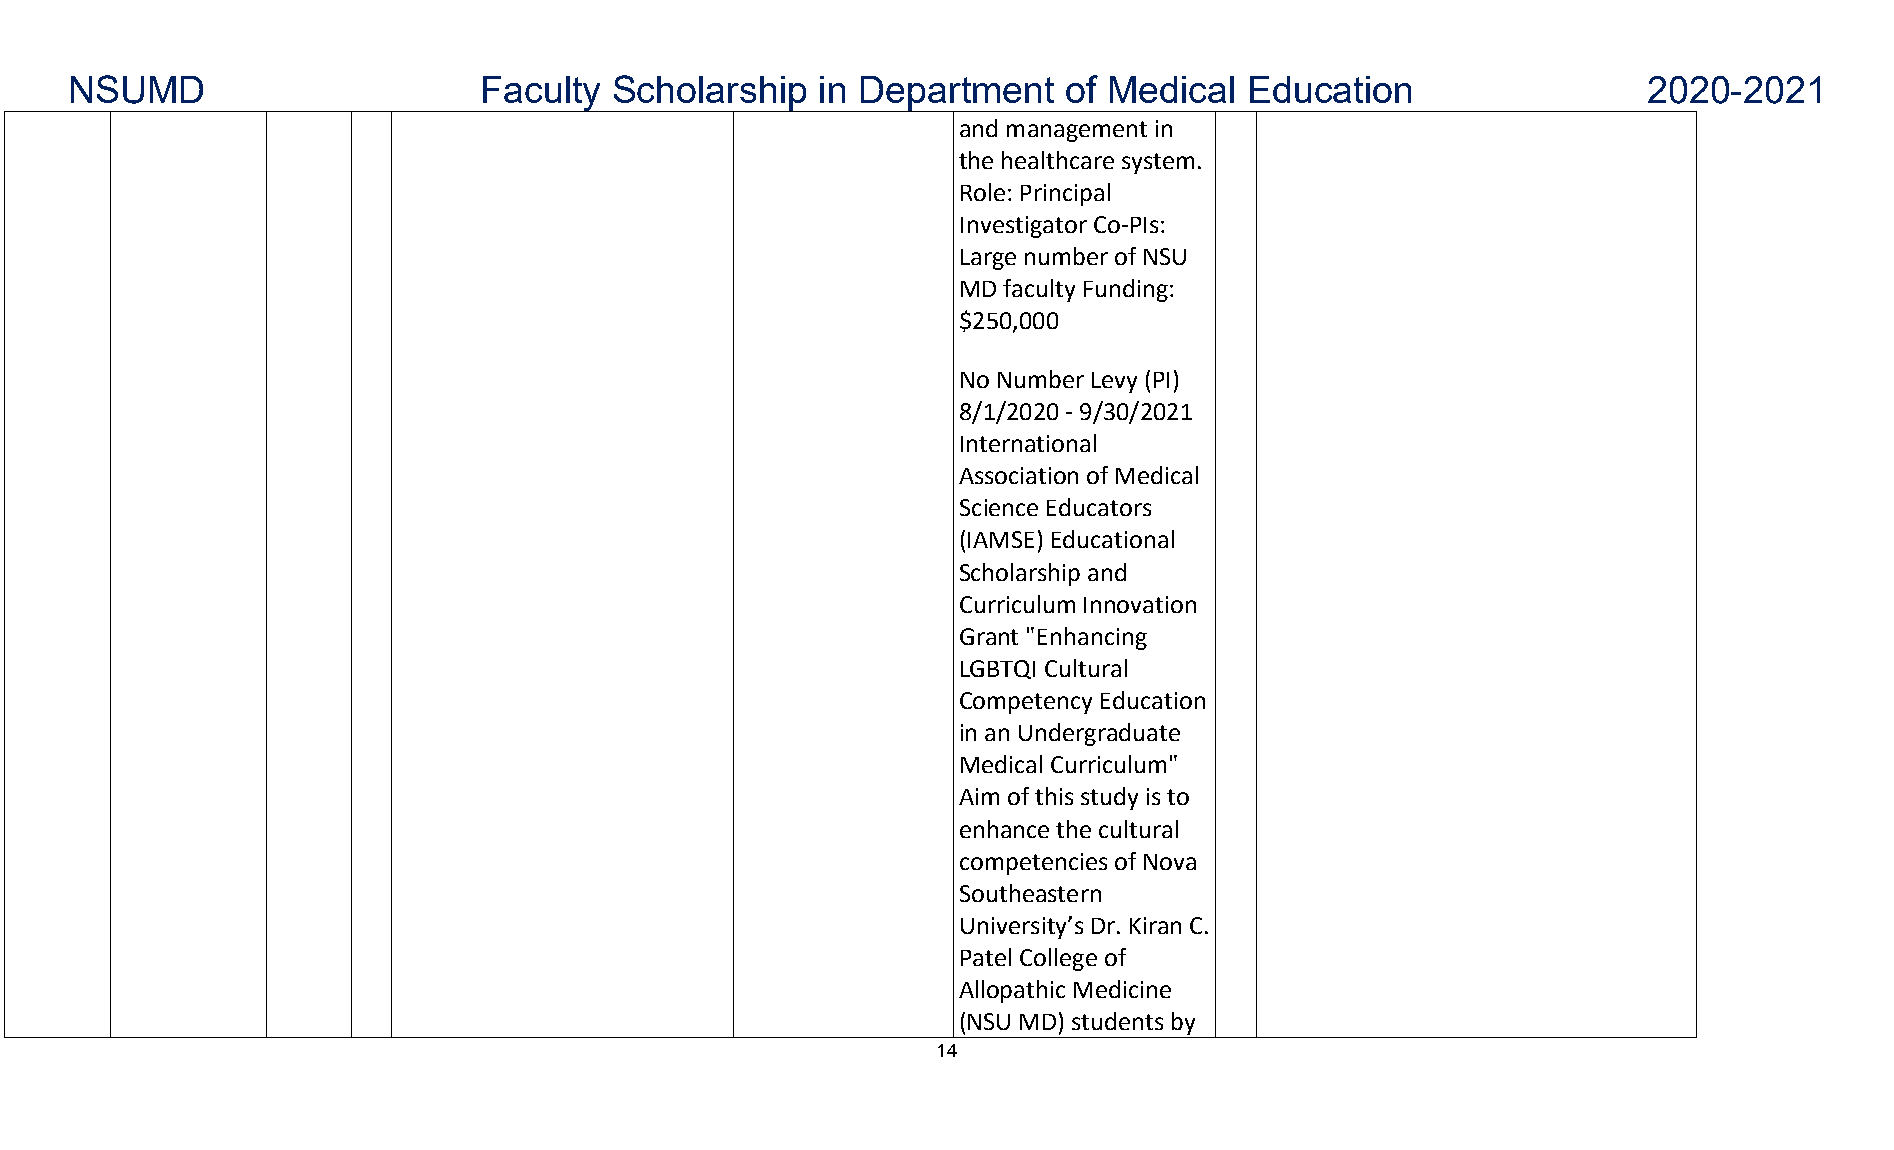 This image has width=1894, height=1150. Describe the element at coordinates (958, 94) in the image. I see `Department` at that location.
